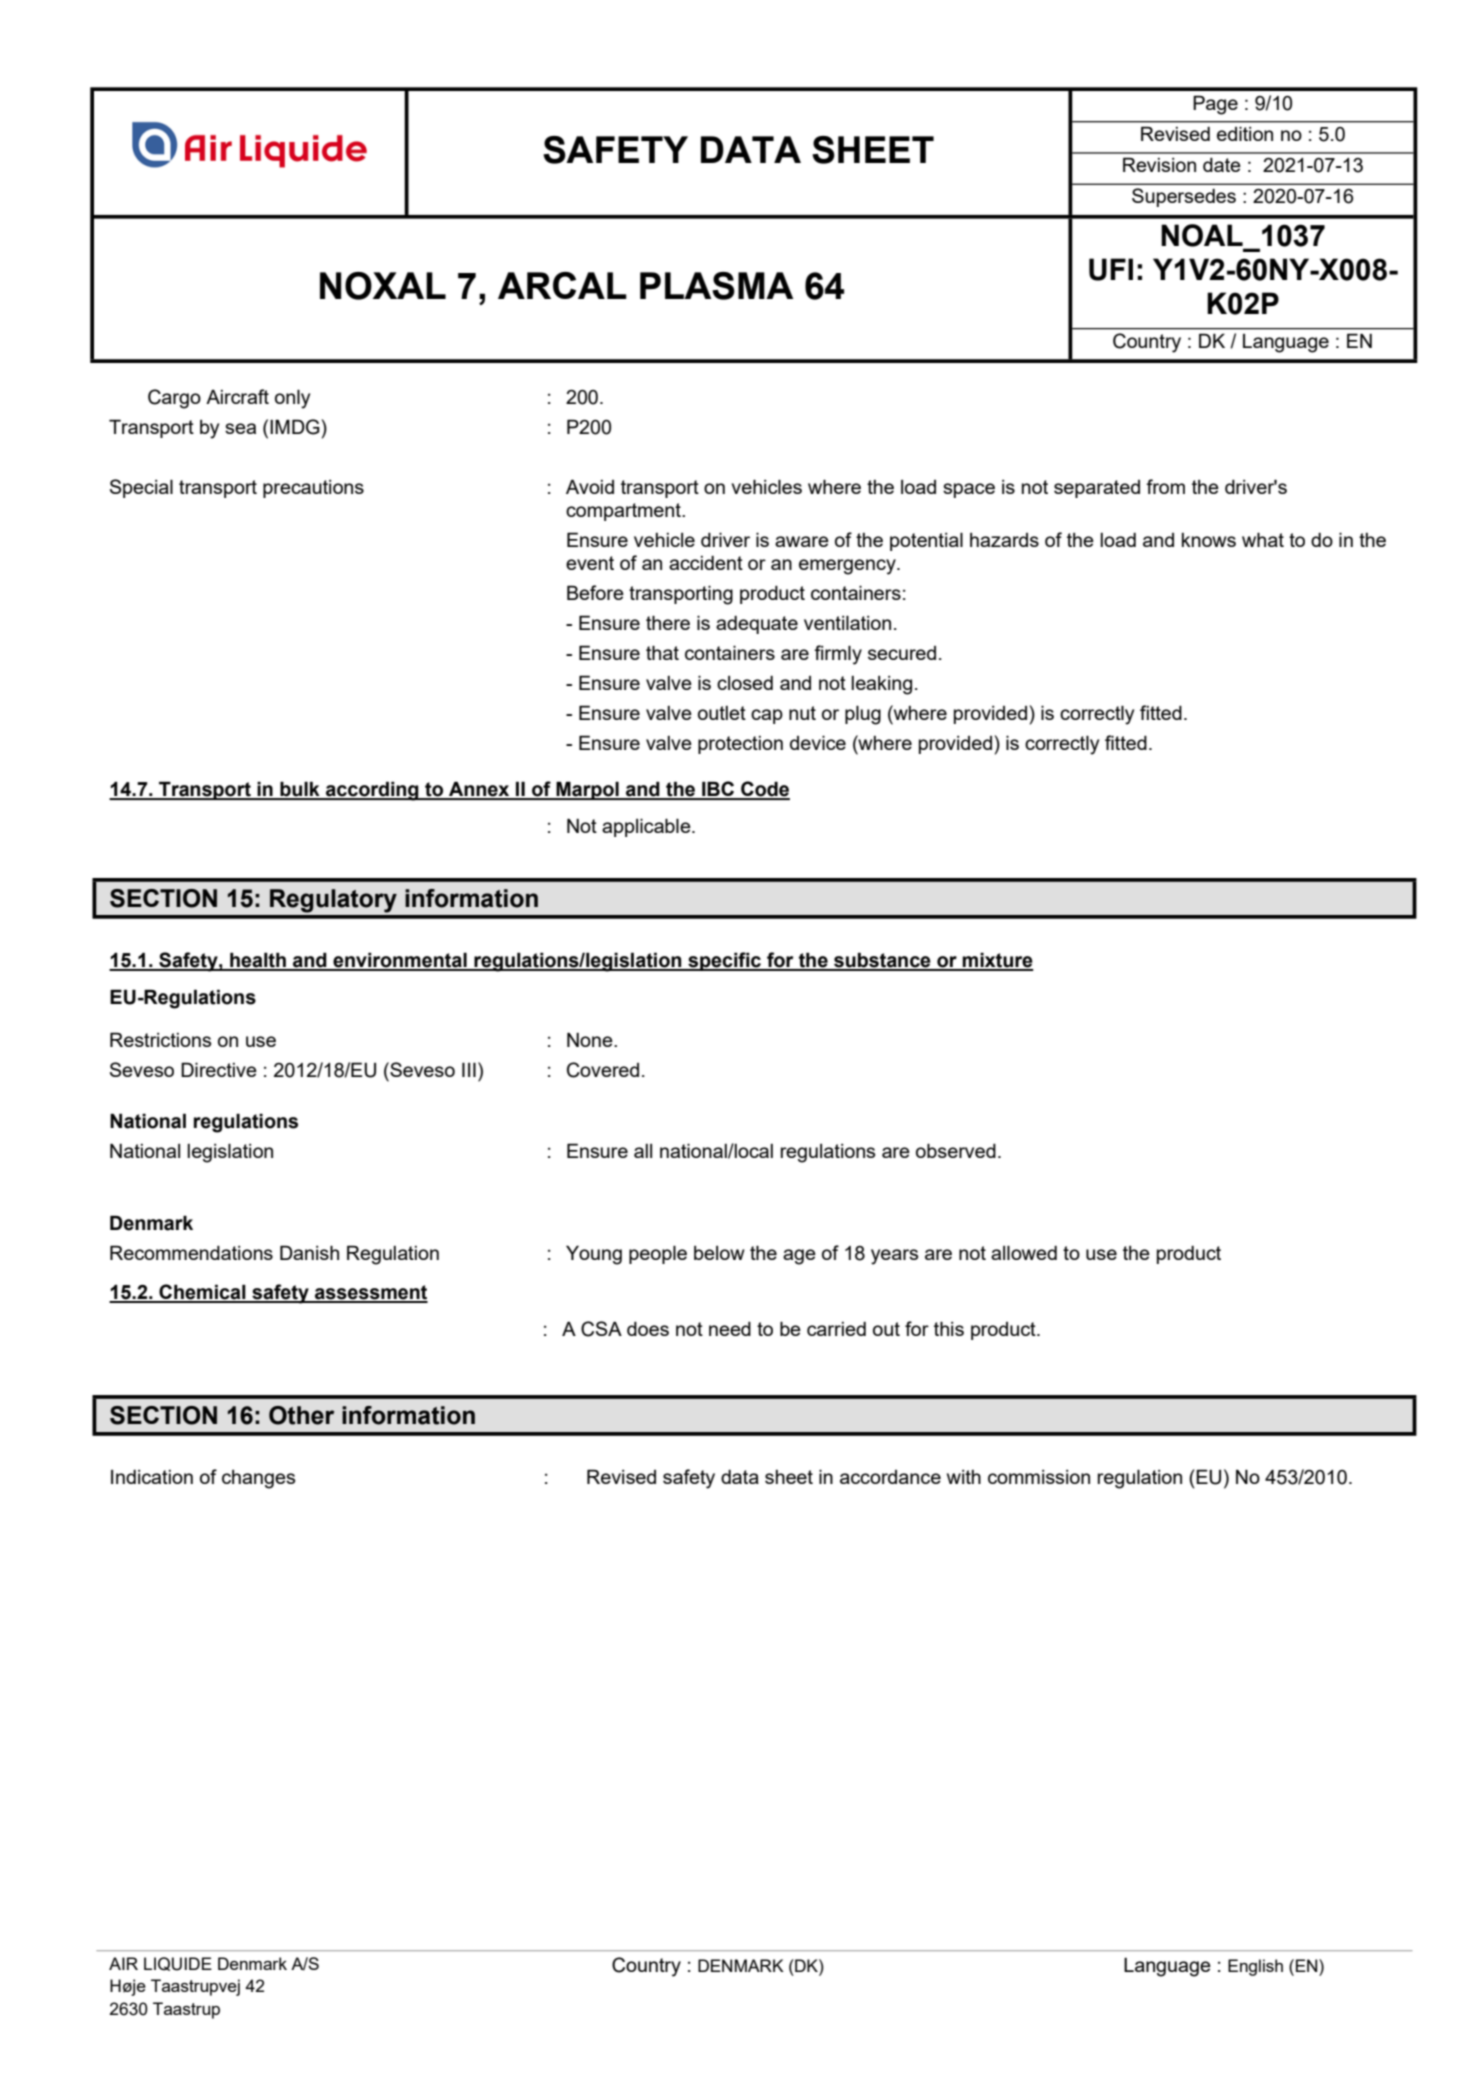  I want to click on Aircraft, so click(237, 396).
